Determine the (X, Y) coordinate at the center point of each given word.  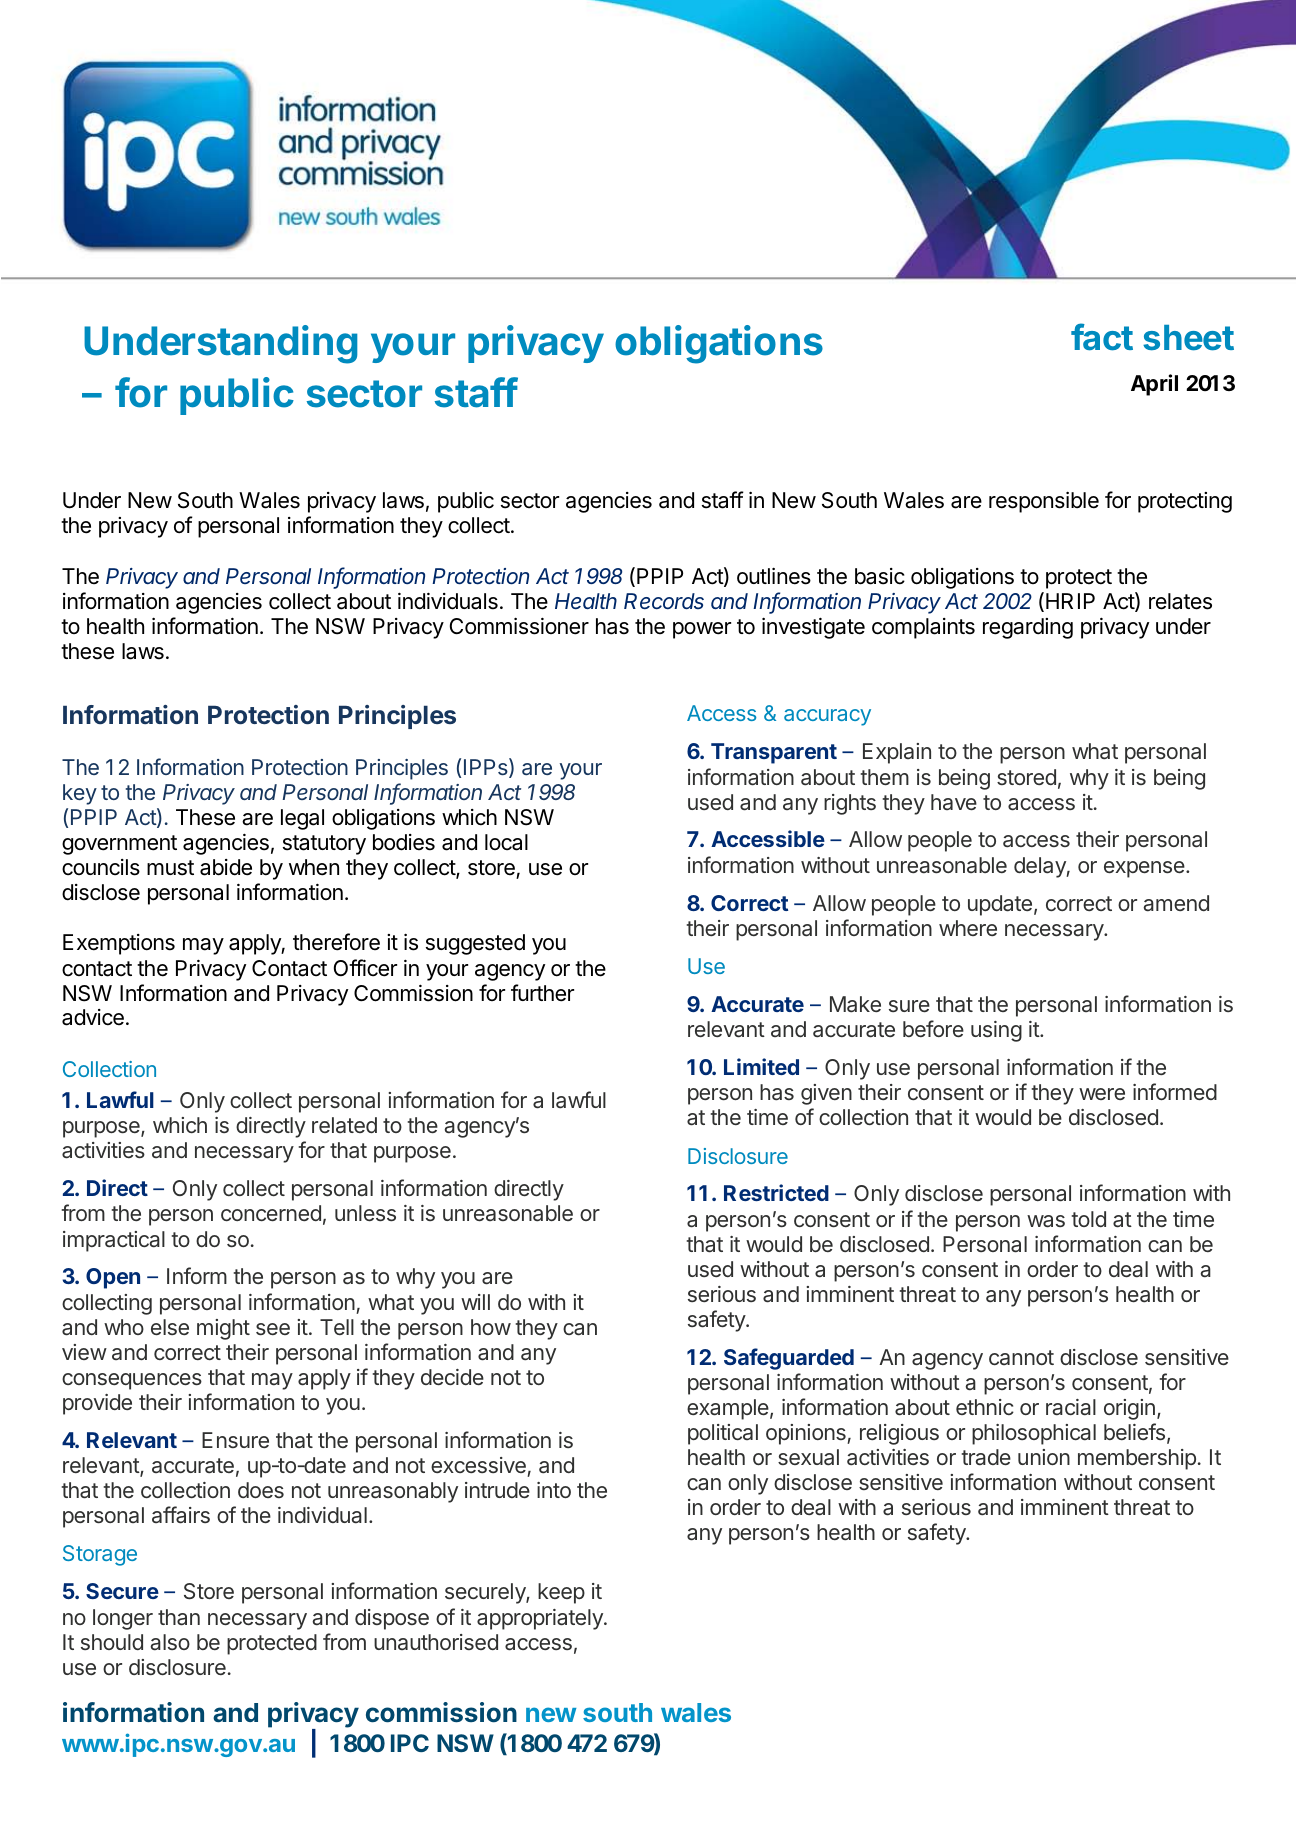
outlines (774, 576)
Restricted (776, 1192)
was (1046, 1221)
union (1044, 1457)
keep (561, 1593)
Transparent (774, 753)
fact (1102, 337)
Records (664, 601)
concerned (271, 1213)
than (179, 1617)
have (954, 802)
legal (302, 819)
